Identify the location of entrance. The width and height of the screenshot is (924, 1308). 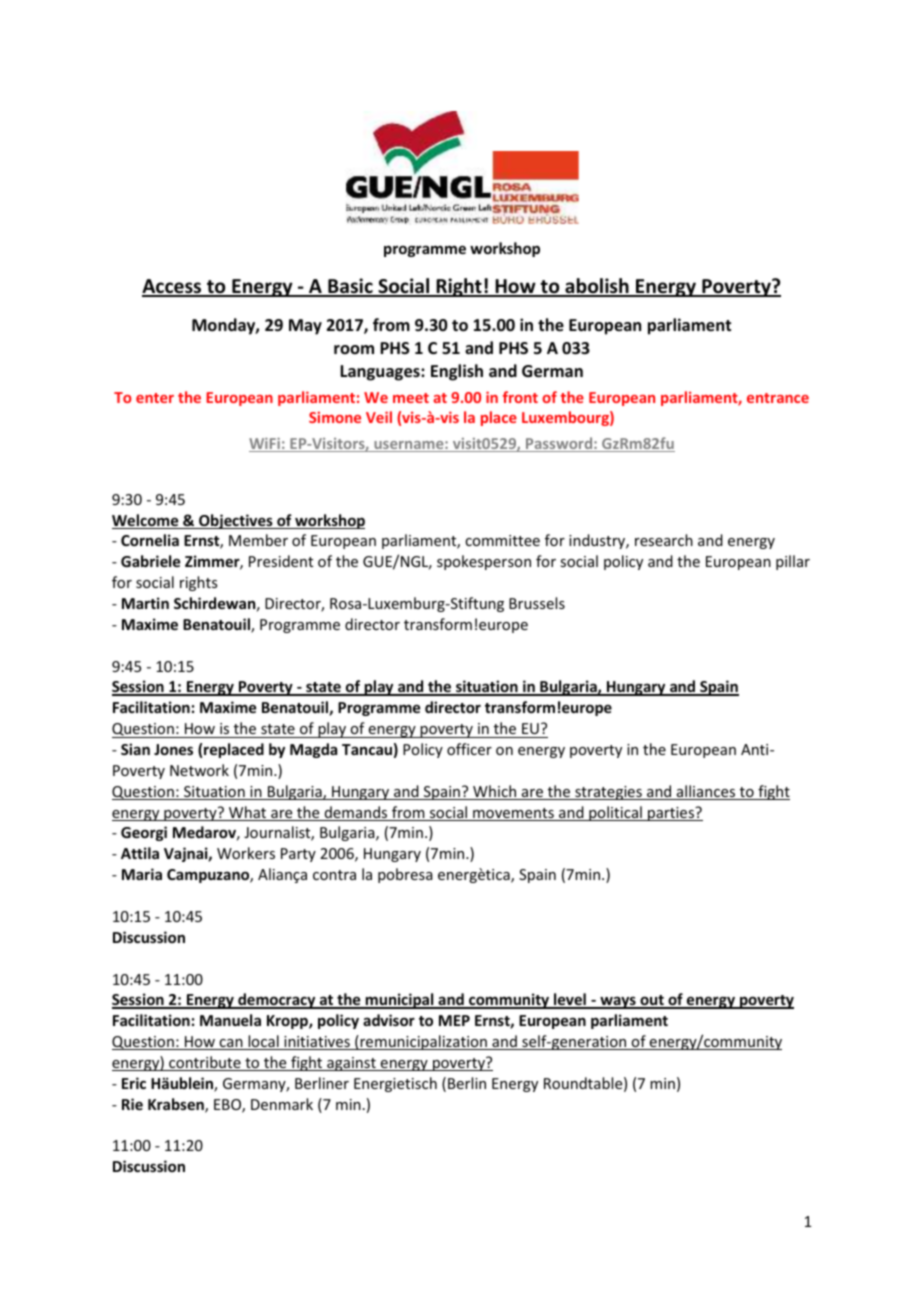
(778, 398).
